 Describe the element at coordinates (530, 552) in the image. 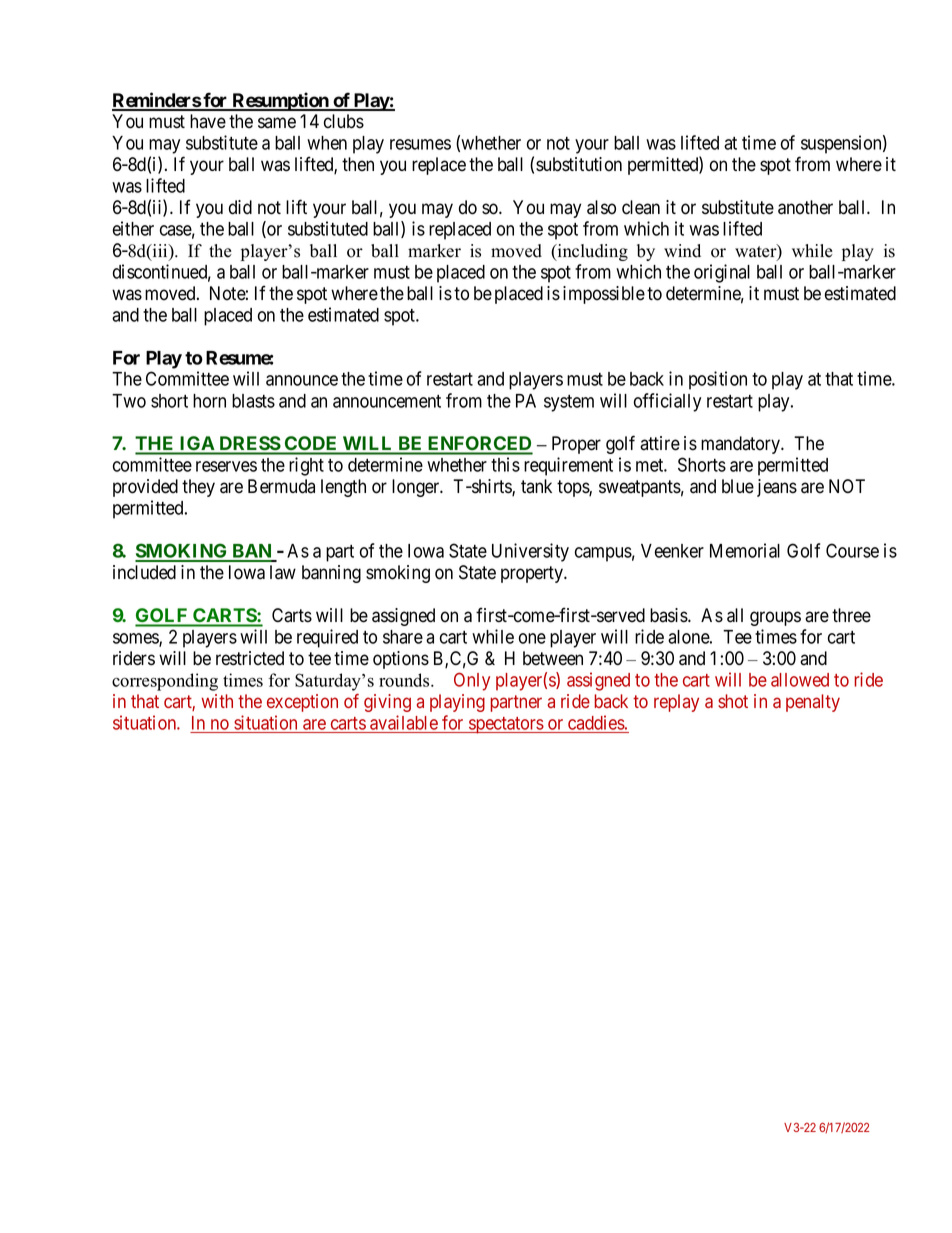

I see `University` at that location.
